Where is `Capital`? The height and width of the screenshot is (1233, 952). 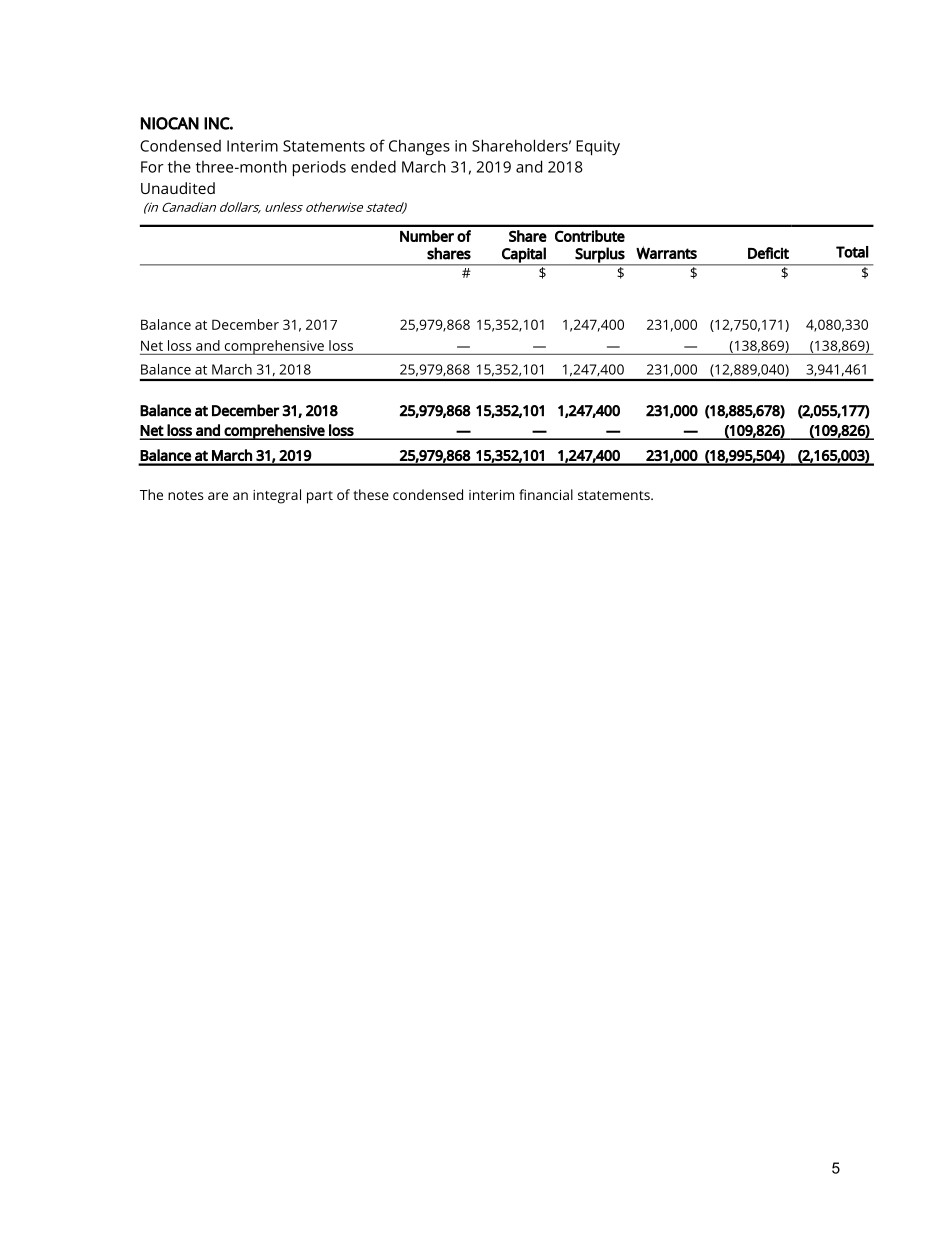
Capital is located at coordinates (524, 256).
